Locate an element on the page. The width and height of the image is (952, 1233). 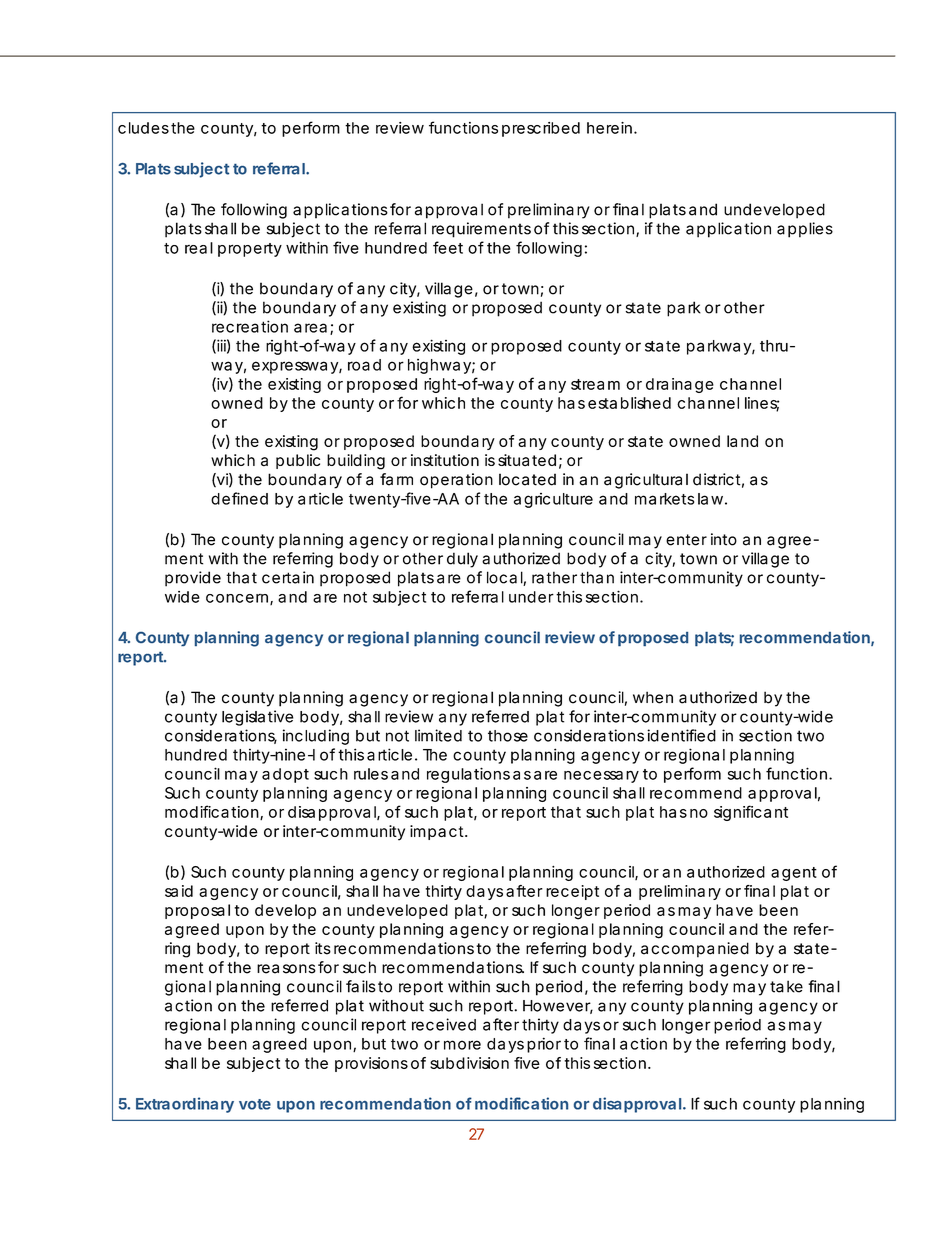
into is located at coordinates (724, 539).
